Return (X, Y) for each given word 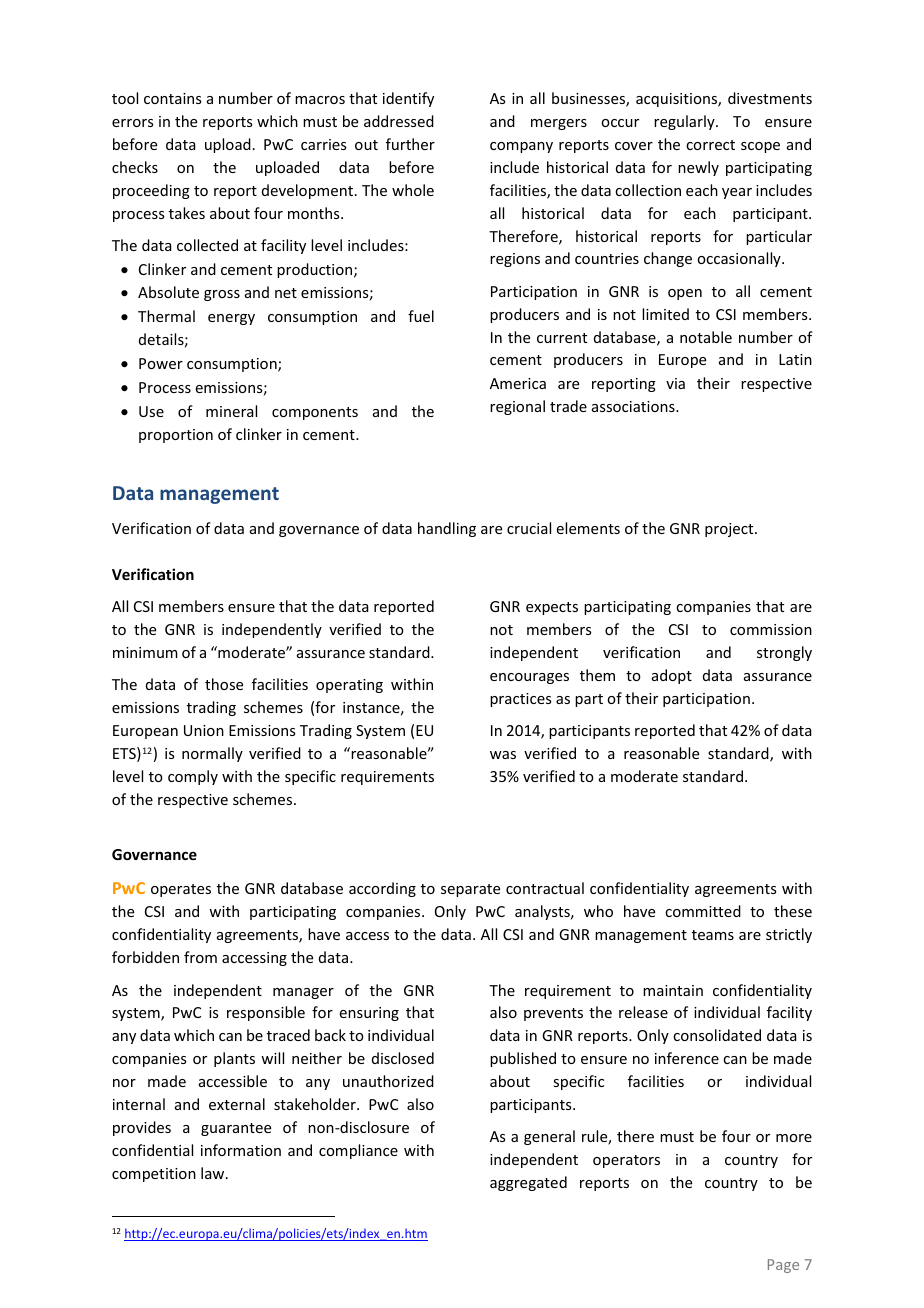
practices (520, 700)
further (410, 144)
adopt (672, 676)
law (214, 1173)
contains (172, 98)
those (224, 684)
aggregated (528, 1183)
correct (710, 145)
